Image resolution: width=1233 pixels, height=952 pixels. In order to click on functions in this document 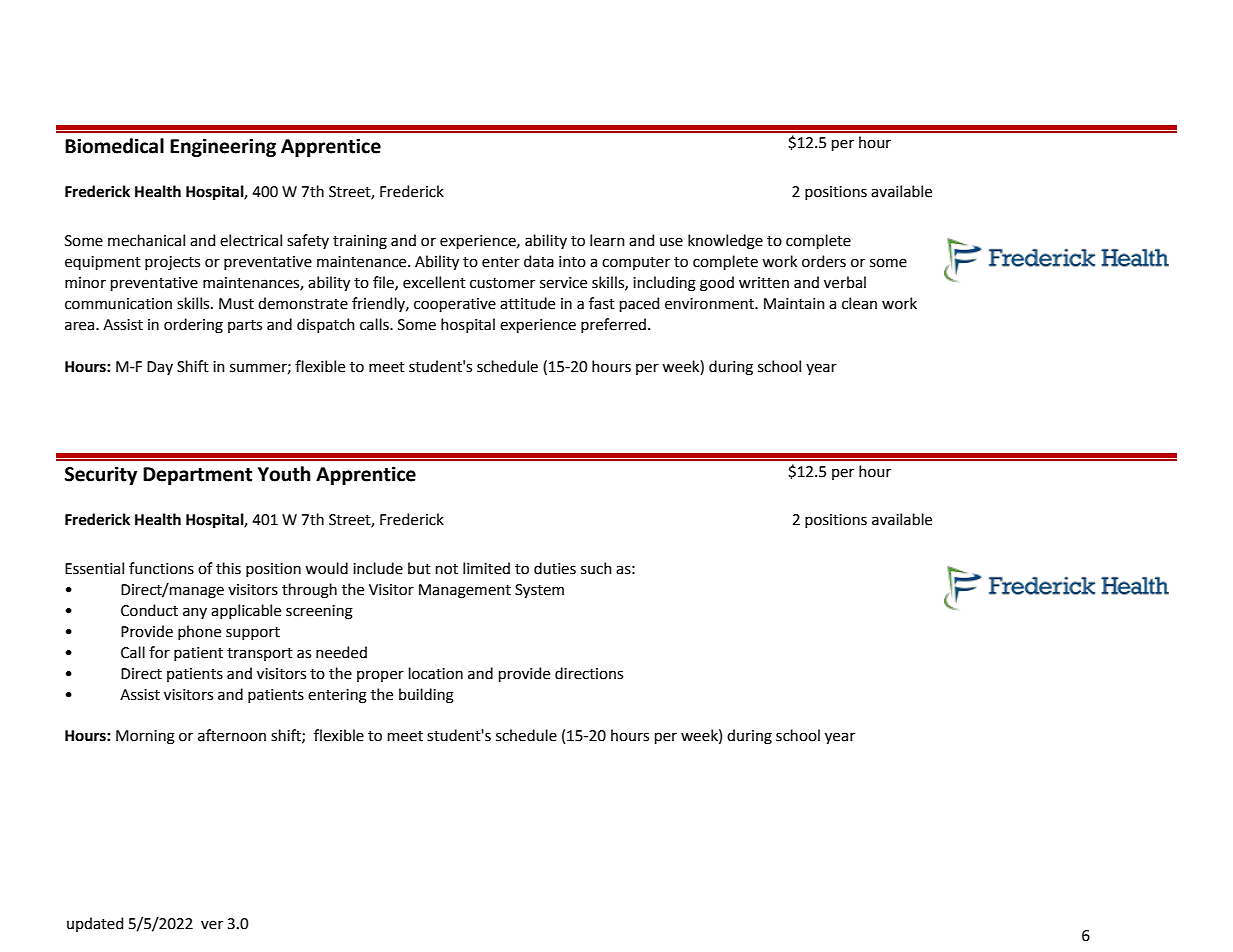, I will do `click(161, 568)`.
